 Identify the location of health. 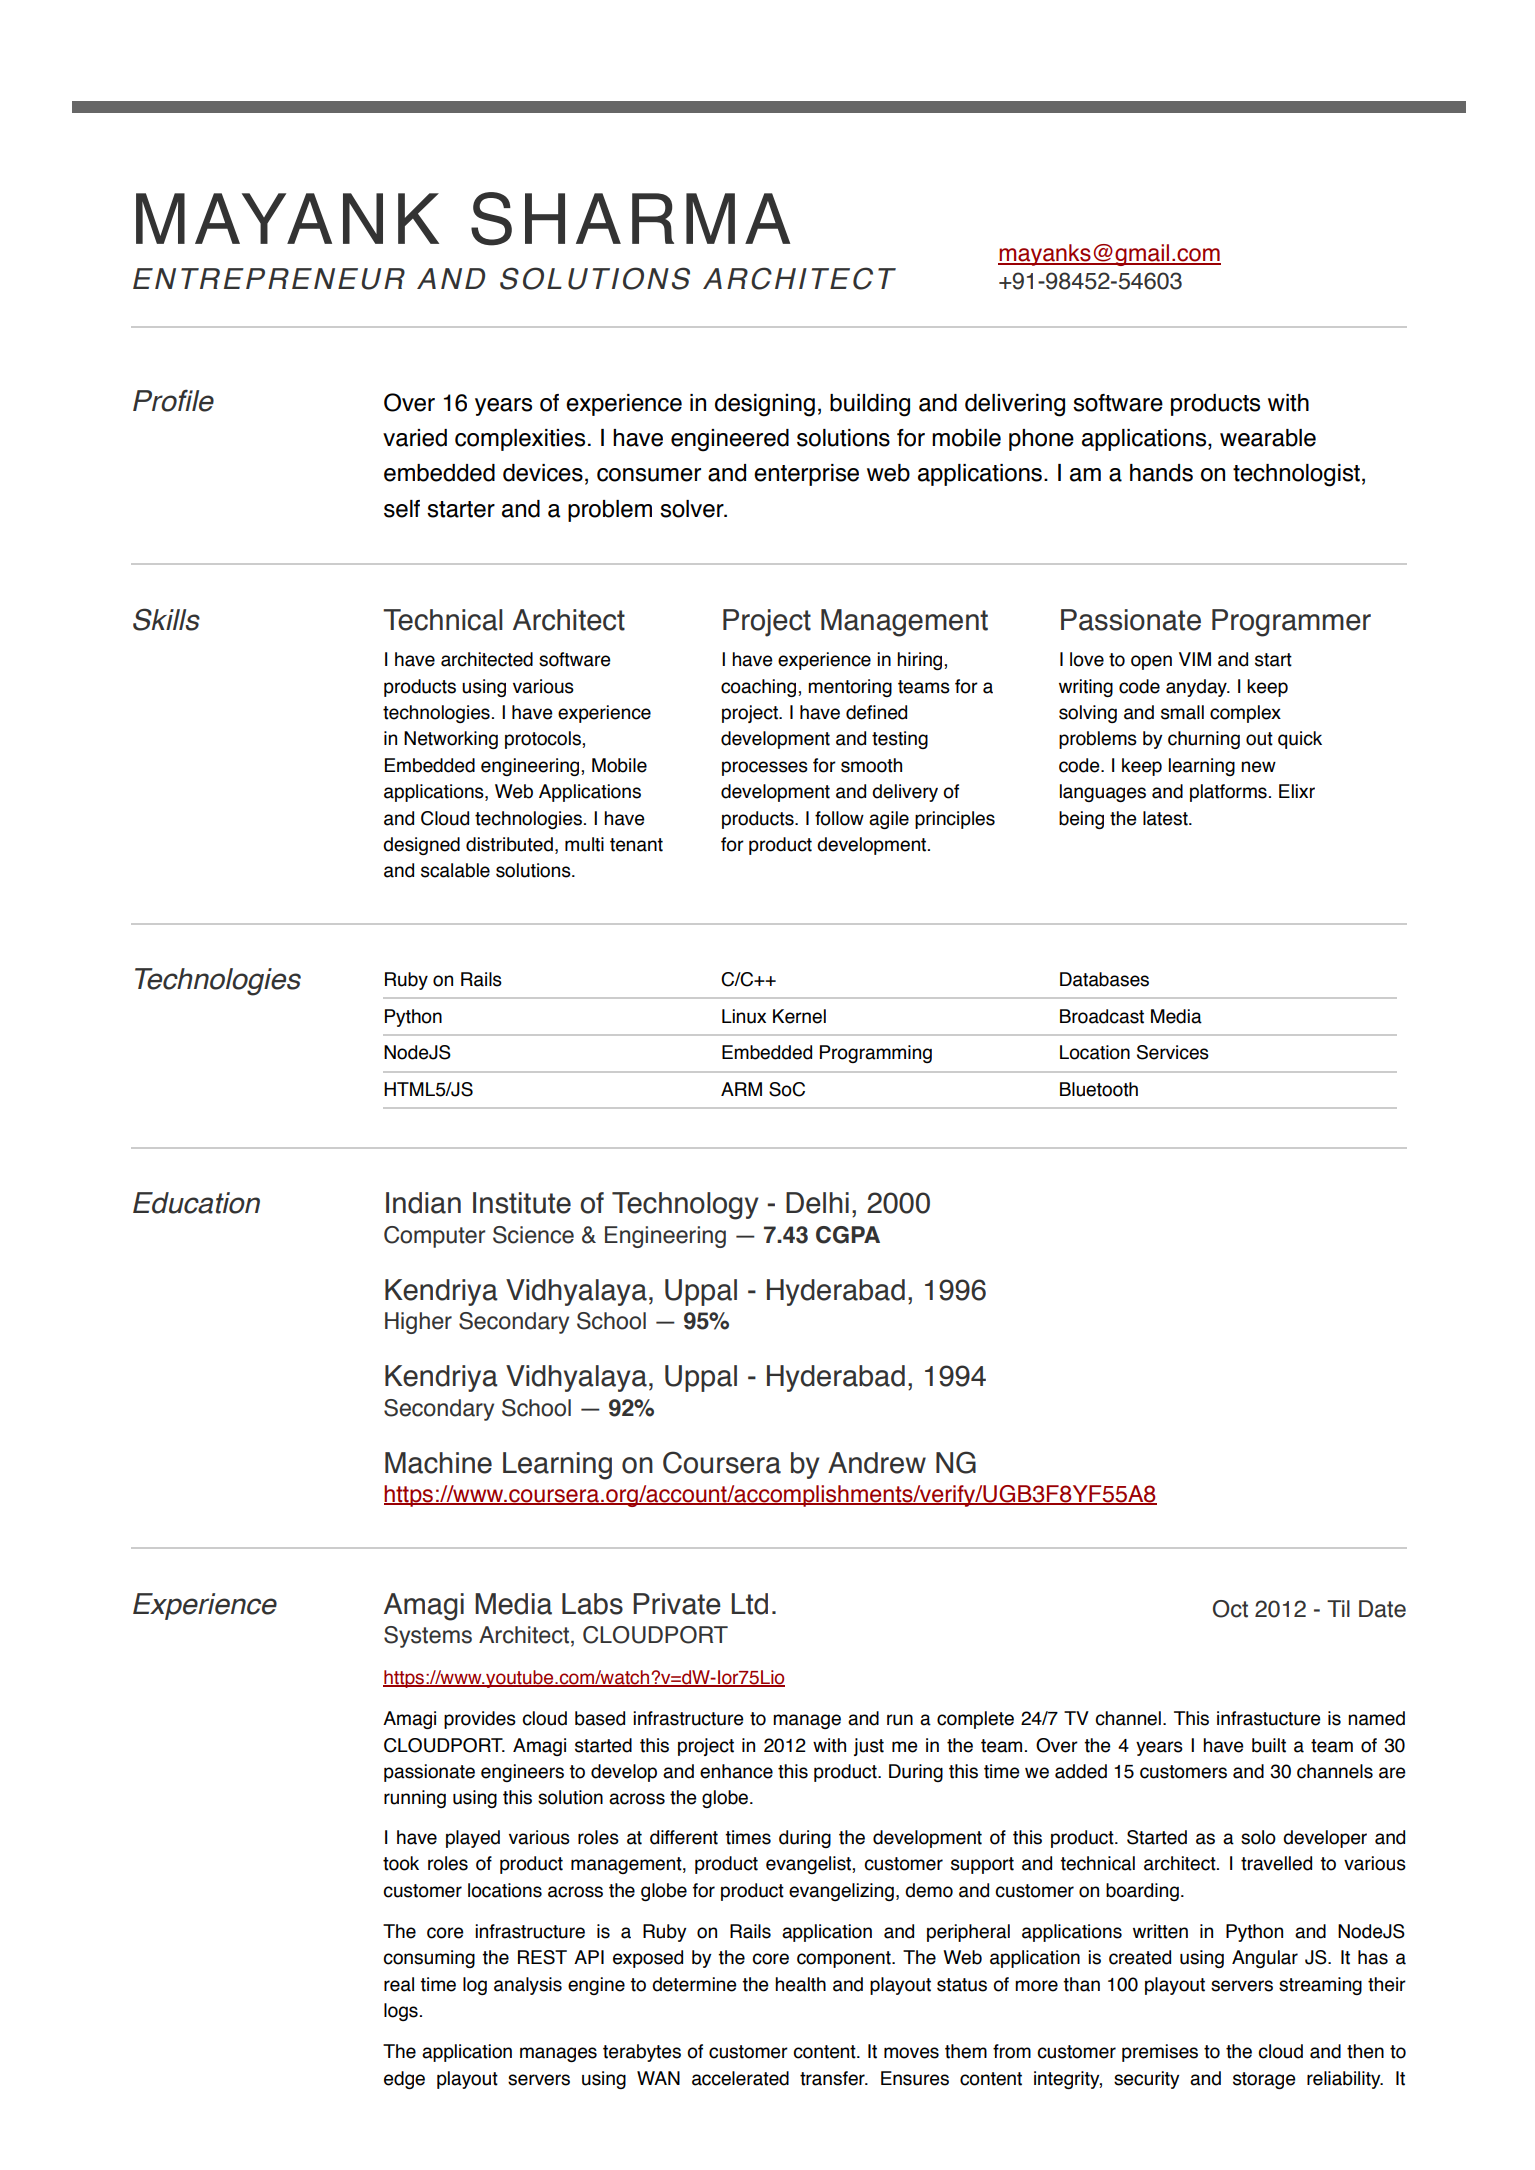
(800, 1984).
